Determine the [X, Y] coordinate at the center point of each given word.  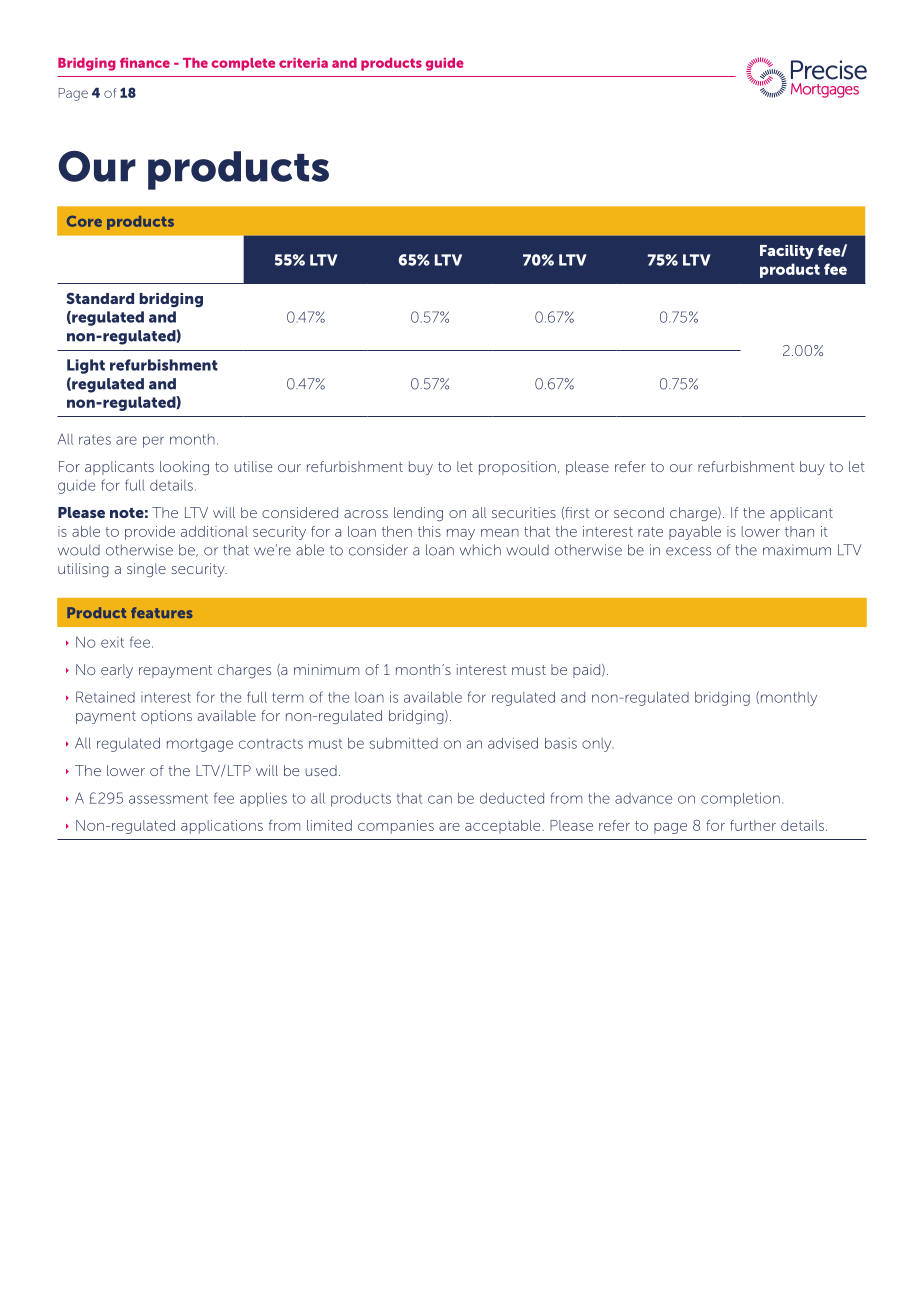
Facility [787, 252]
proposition [517, 468]
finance [145, 63]
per [153, 442]
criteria [303, 63]
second [639, 512]
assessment [168, 798]
